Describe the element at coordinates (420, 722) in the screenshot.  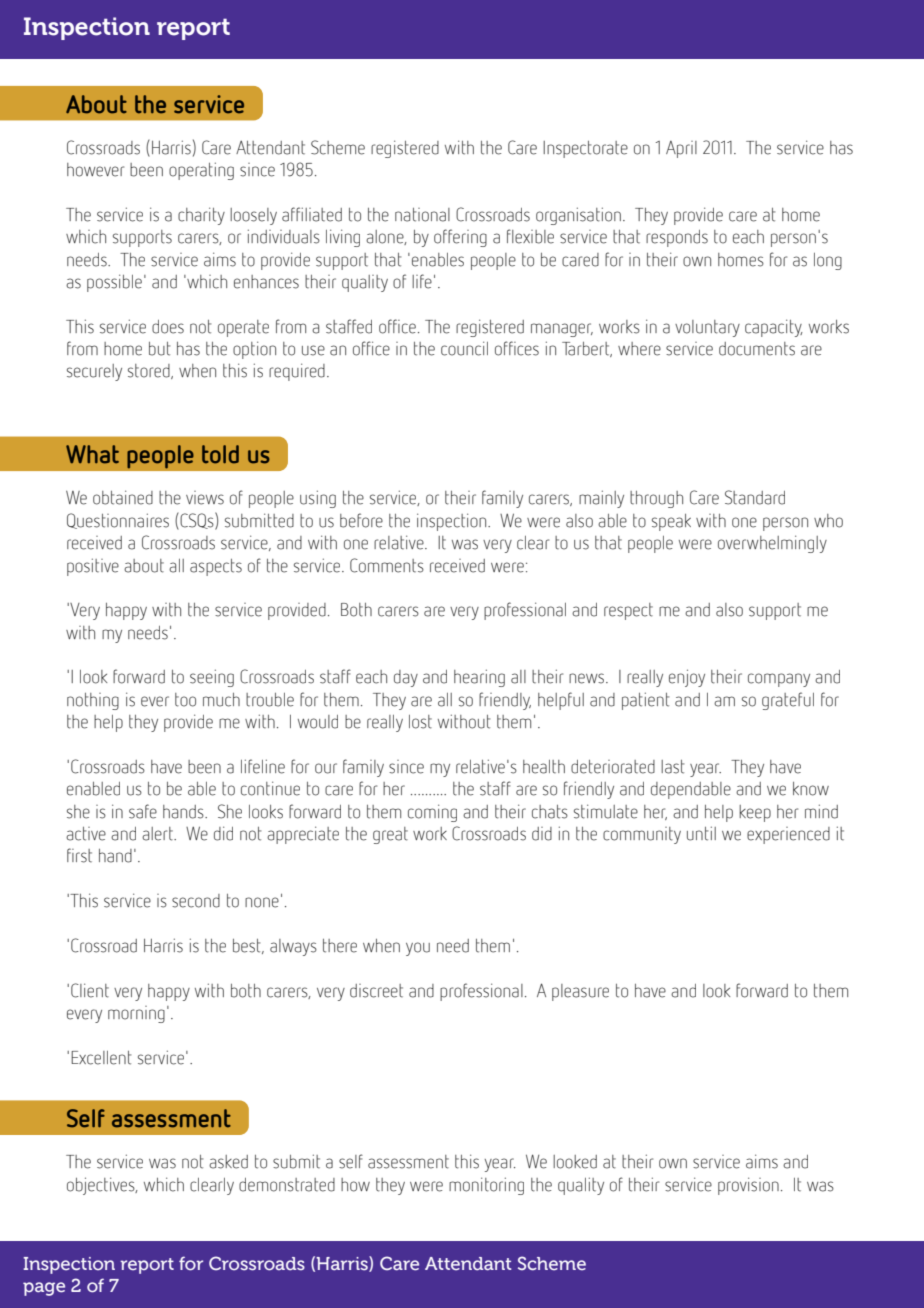
I see `lost` at that location.
